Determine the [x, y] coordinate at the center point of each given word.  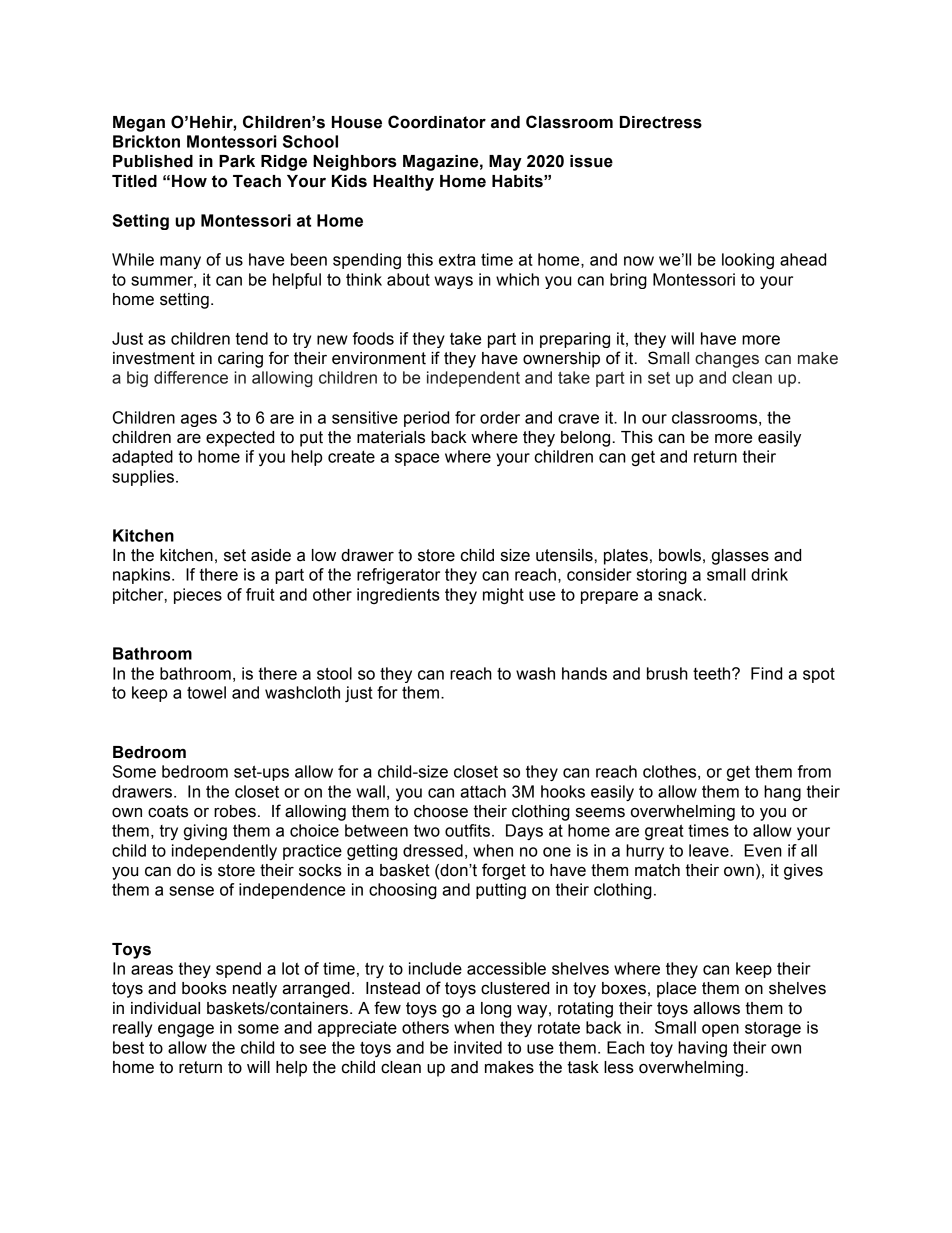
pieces [198, 596]
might [503, 596]
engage [186, 1030]
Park [237, 161]
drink [769, 574]
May [505, 163]
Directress [661, 122]
